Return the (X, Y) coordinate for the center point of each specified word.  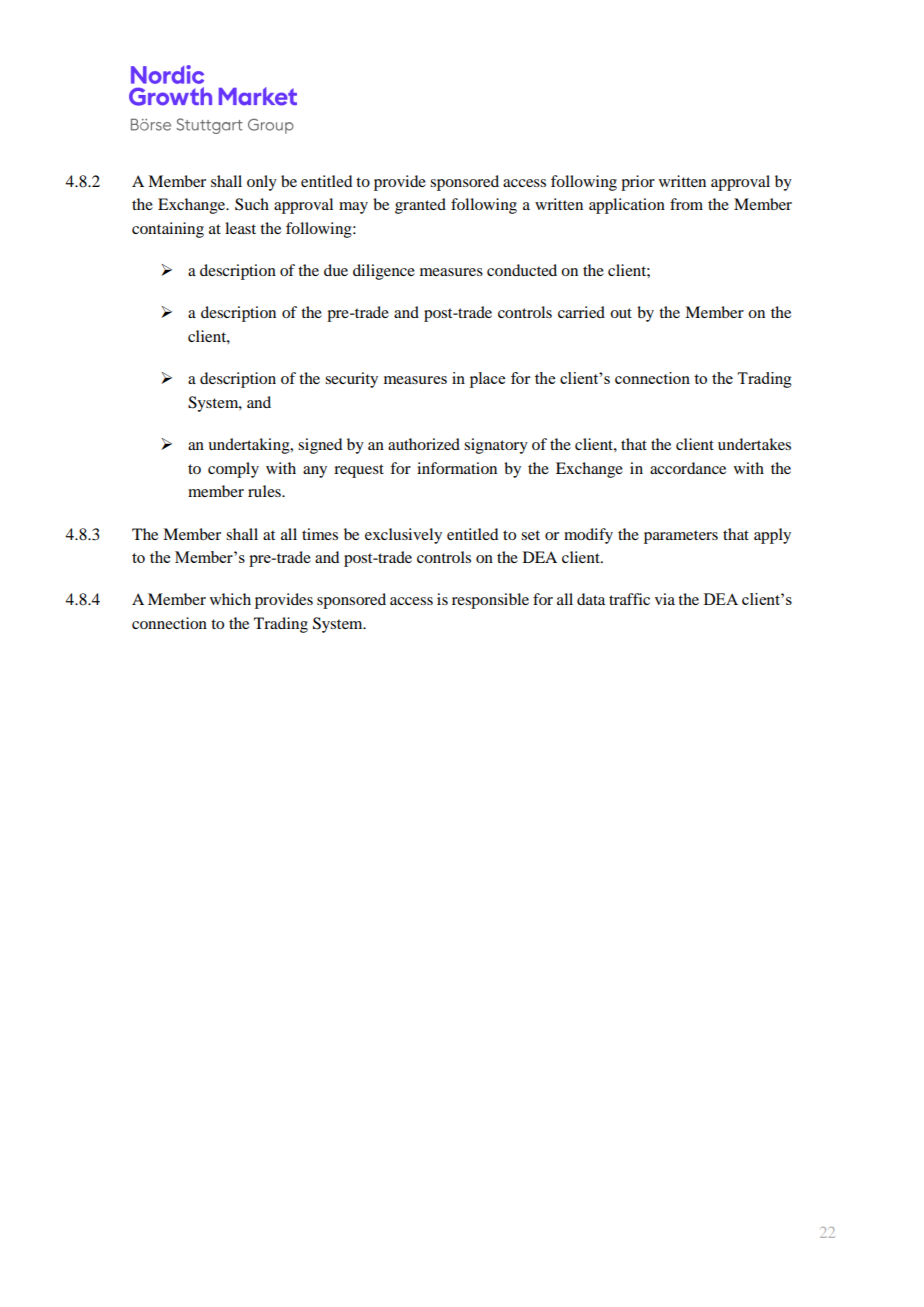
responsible (490, 601)
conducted (522, 270)
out (621, 313)
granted (420, 206)
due (336, 270)
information (457, 468)
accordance (688, 468)
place (487, 380)
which (230, 599)
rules (265, 491)
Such (252, 204)
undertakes (754, 444)
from (686, 204)
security (351, 380)
